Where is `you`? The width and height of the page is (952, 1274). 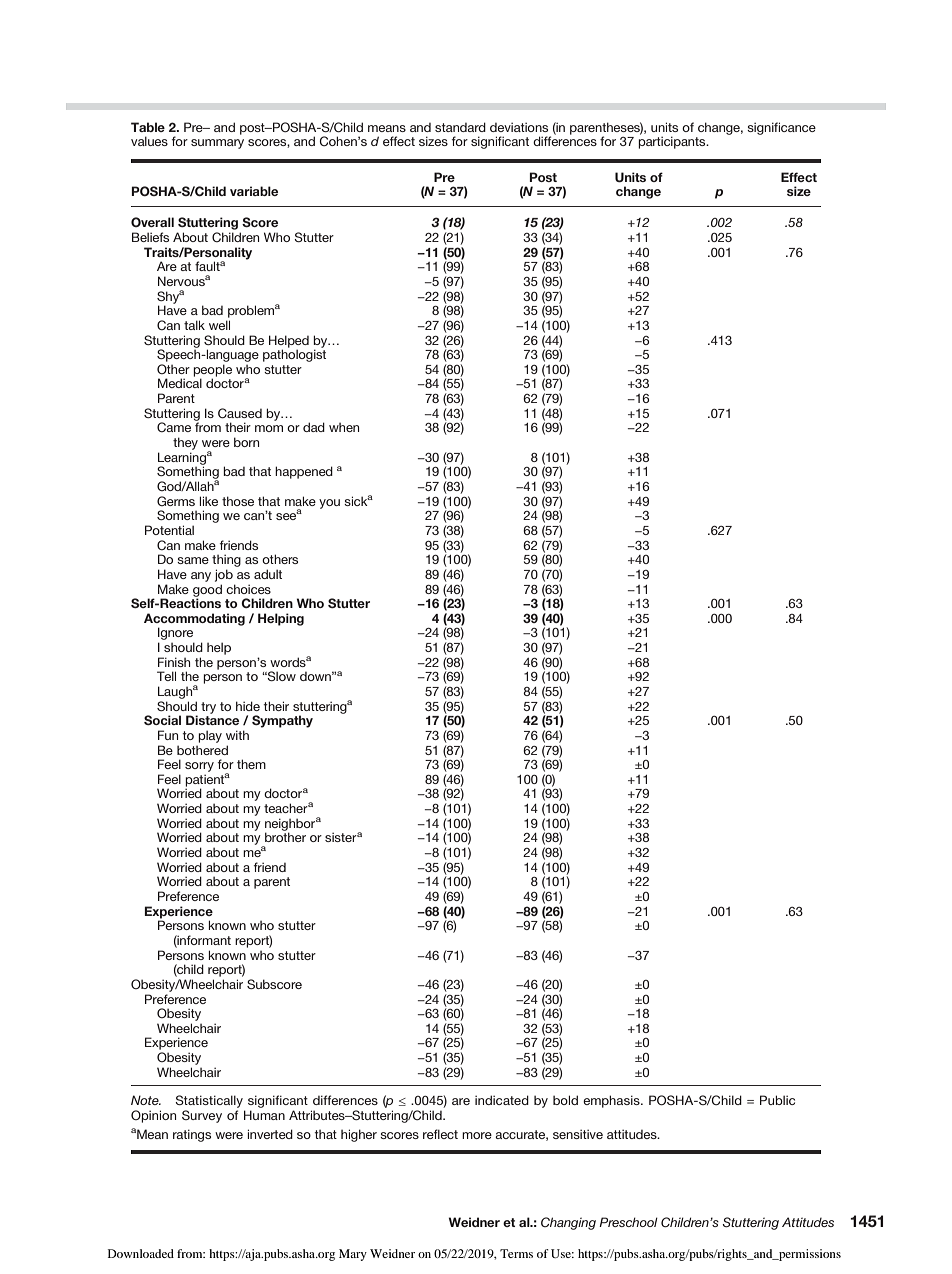
you is located at coordinates (329, 504).
